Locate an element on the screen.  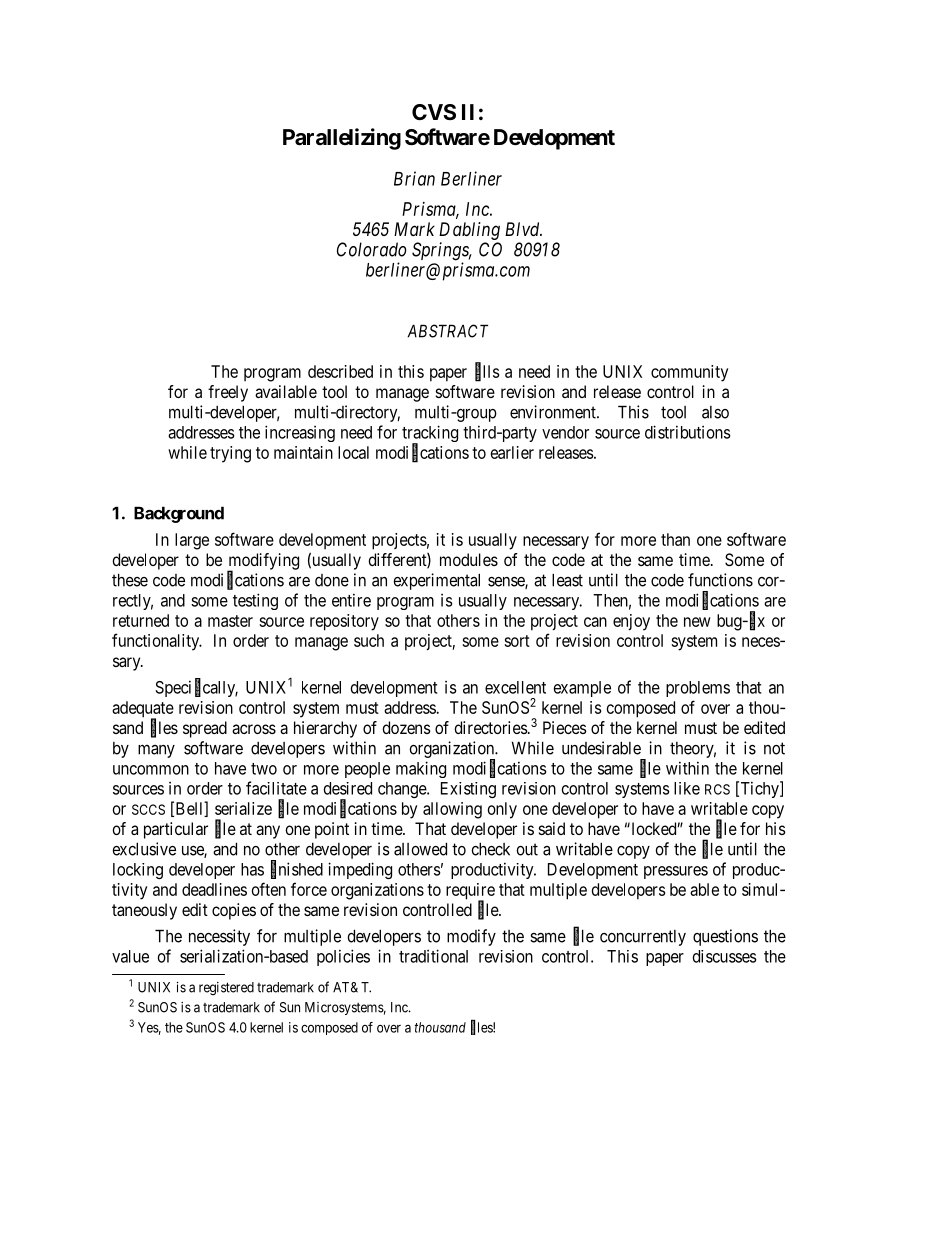
registered is located at coordinates (226, 989).
